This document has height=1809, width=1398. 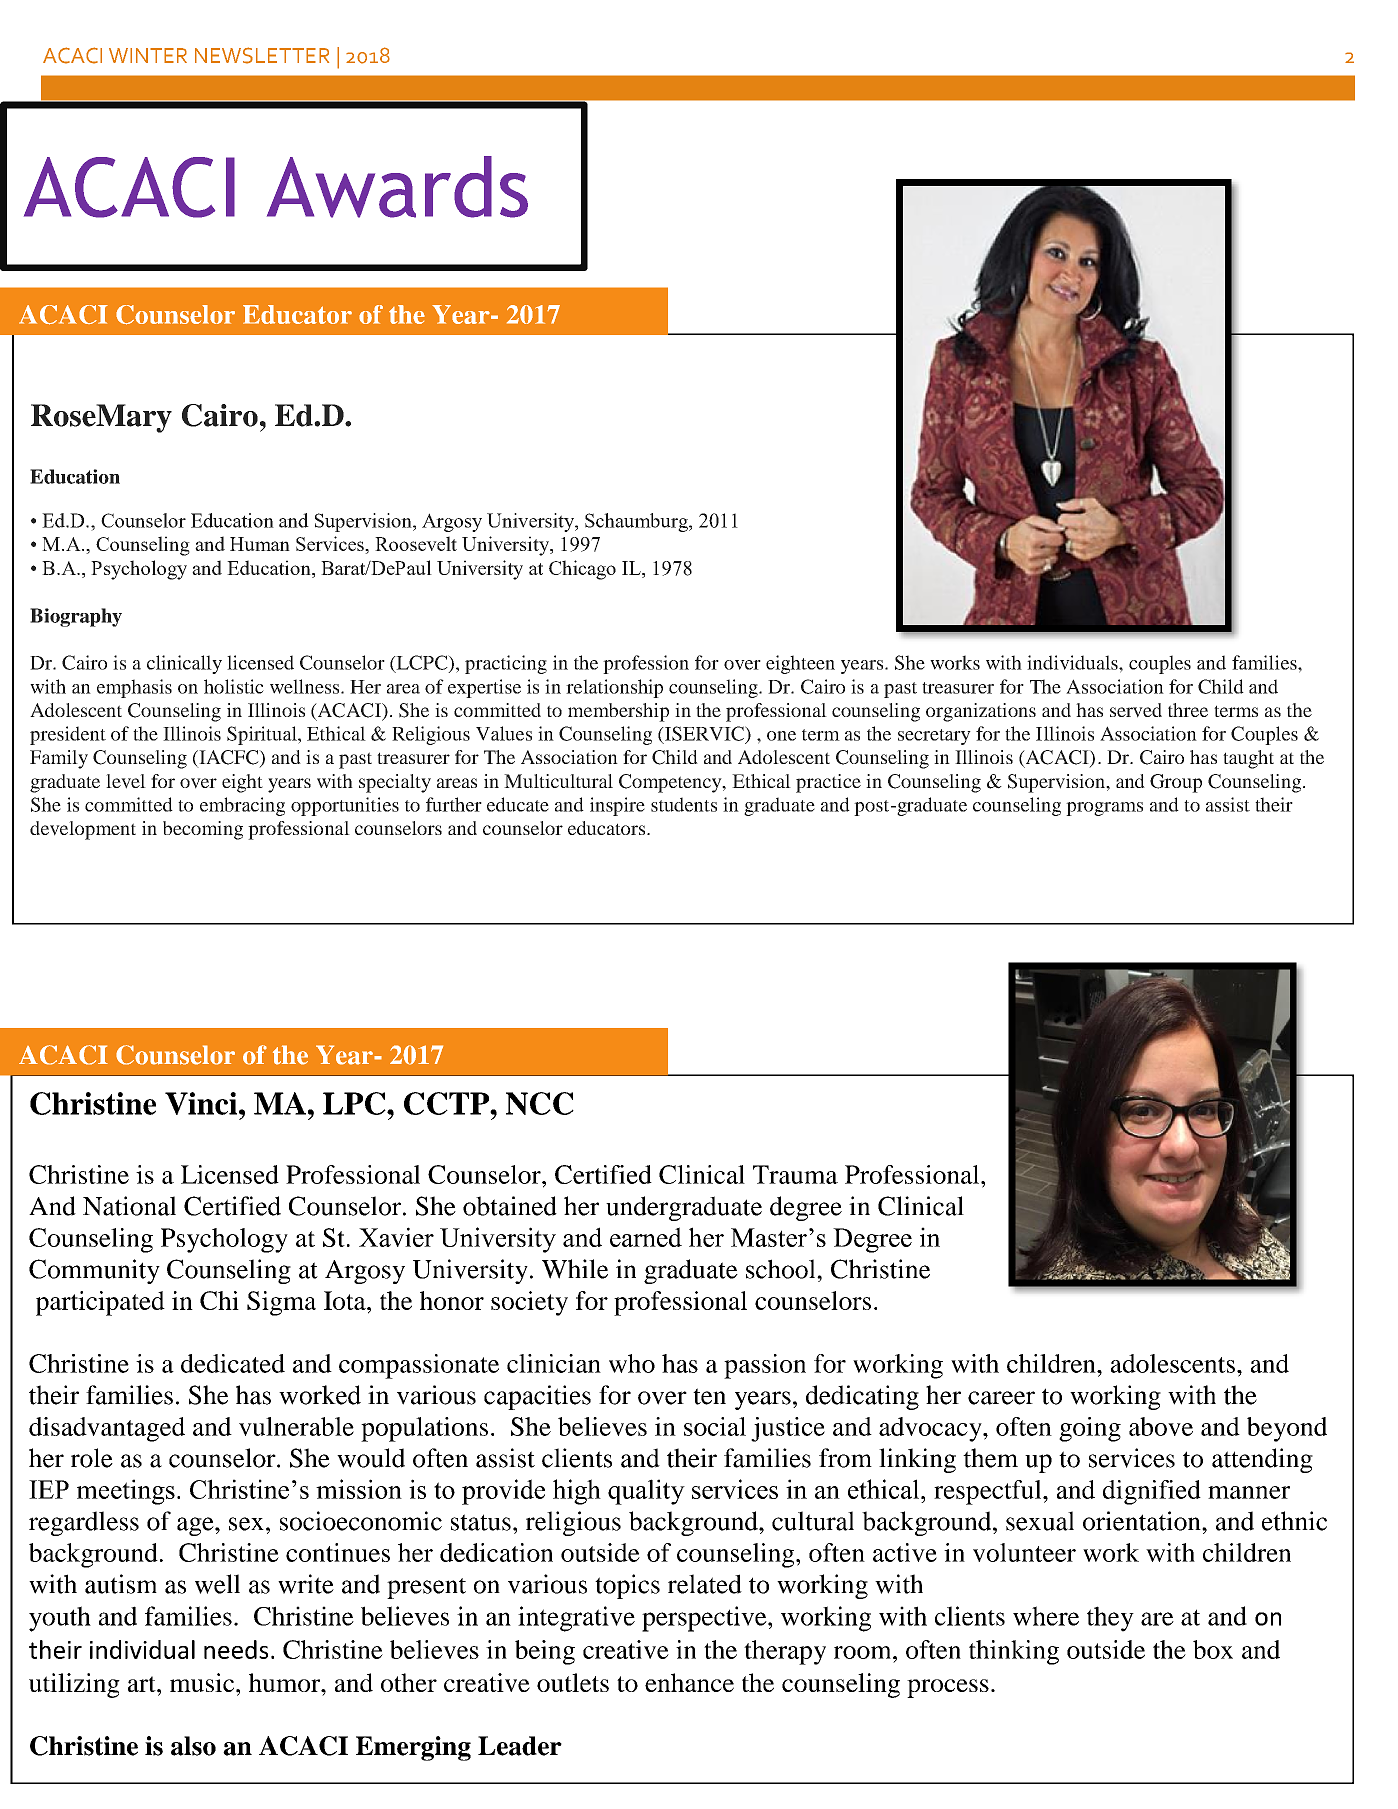 What do you see at coordinates (689, 1682) in the document?
I see `enhance` at bounding box center [689, 1682].
